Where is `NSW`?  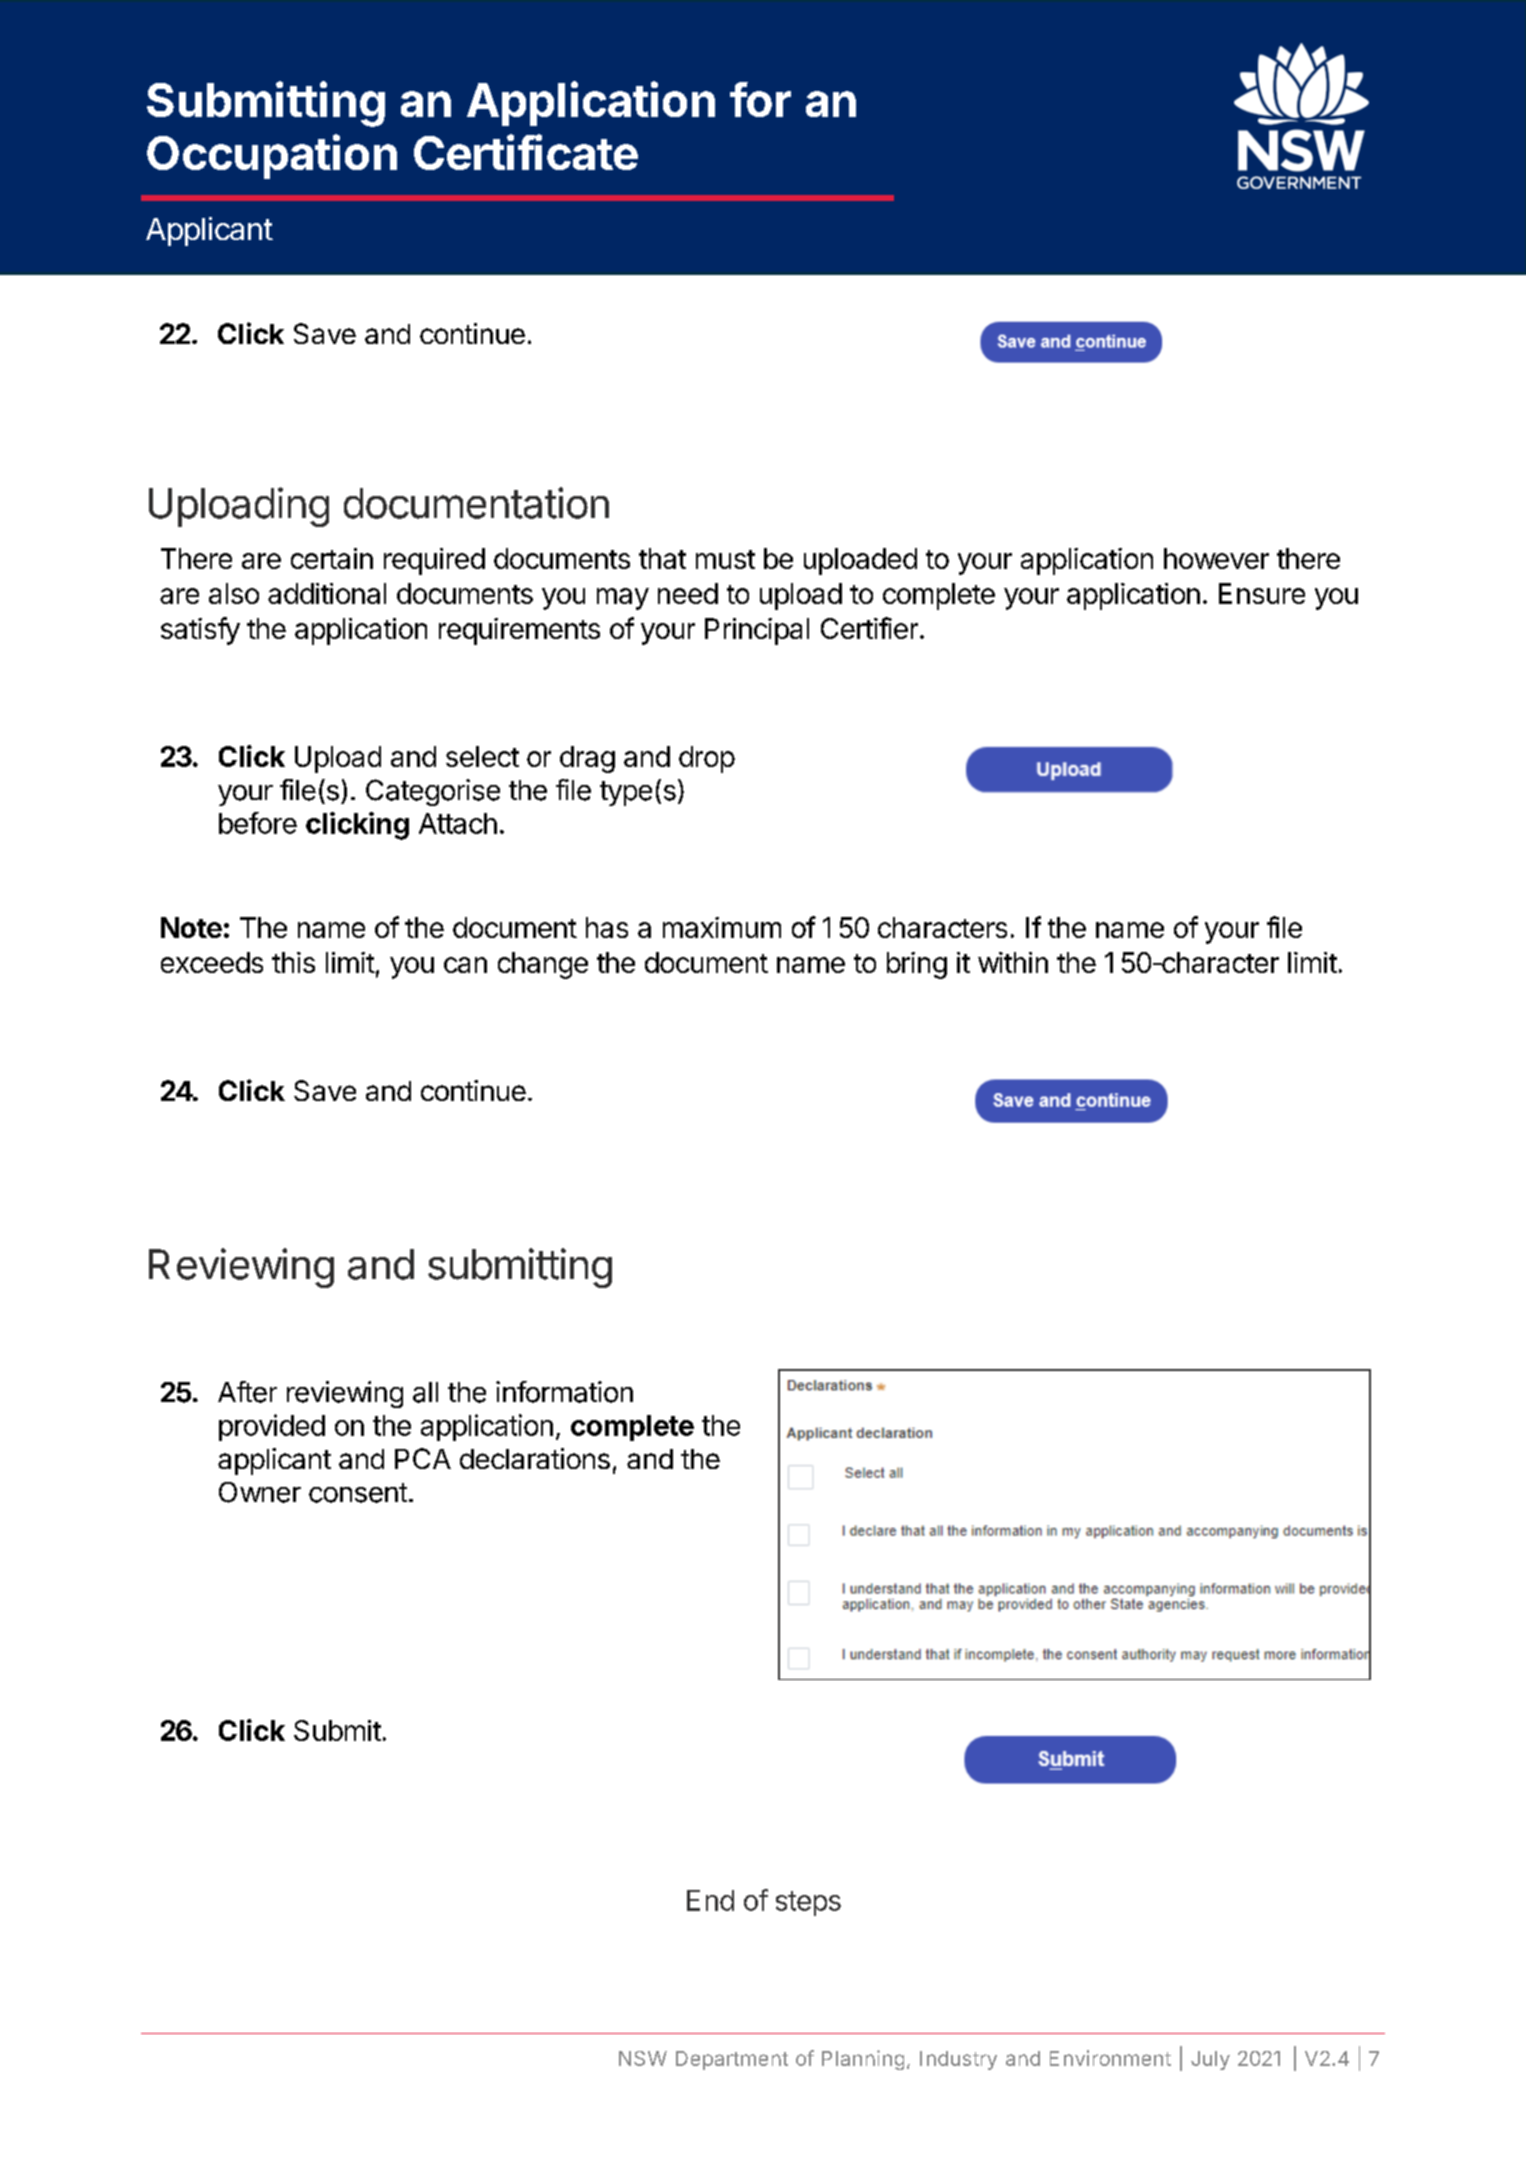
NSW is located at coordinates (643, 2058).
